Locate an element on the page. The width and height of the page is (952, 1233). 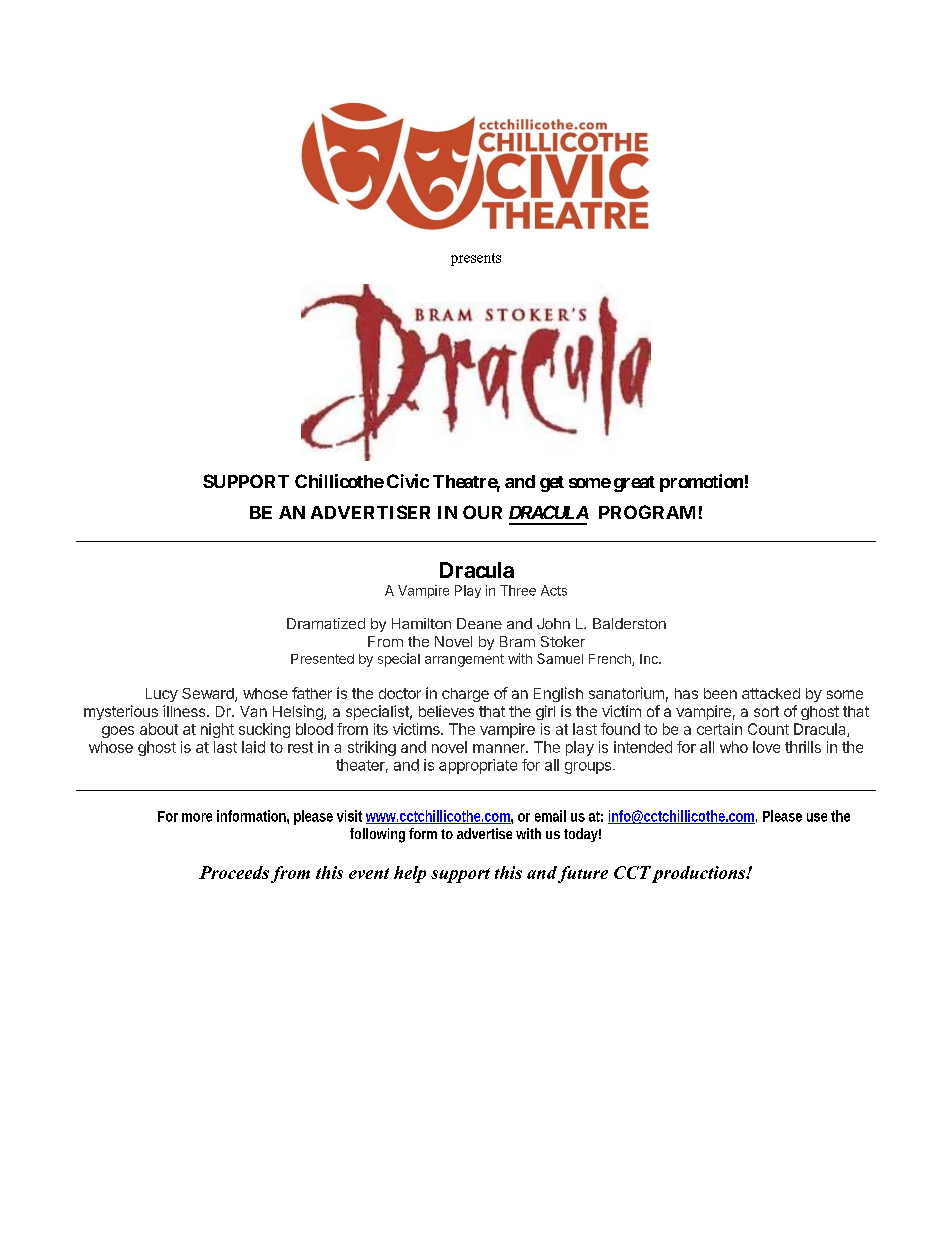
help is located at coordinates (410, 874).
